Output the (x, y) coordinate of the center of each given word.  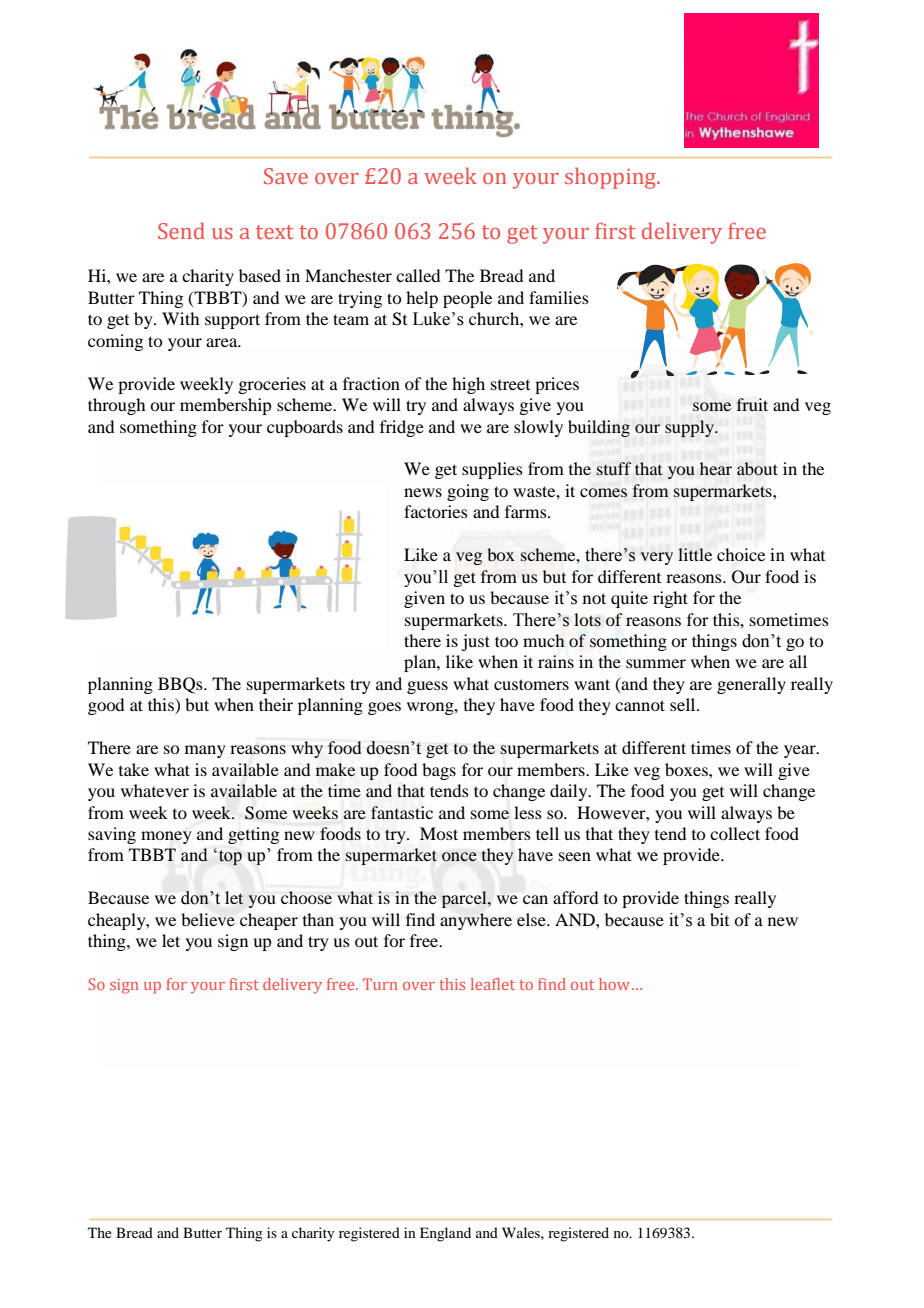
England (445, 1234)
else (532, 919)
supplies (492, 470)
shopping (611, 178)
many (205, 751)
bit (719, 919)
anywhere (476, 921)
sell (684, 704)
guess (427, 687)
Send (181, 230)
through (116, 406)
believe (208, 919)
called (418, 275)
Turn (380, 984)
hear (716, 468)
